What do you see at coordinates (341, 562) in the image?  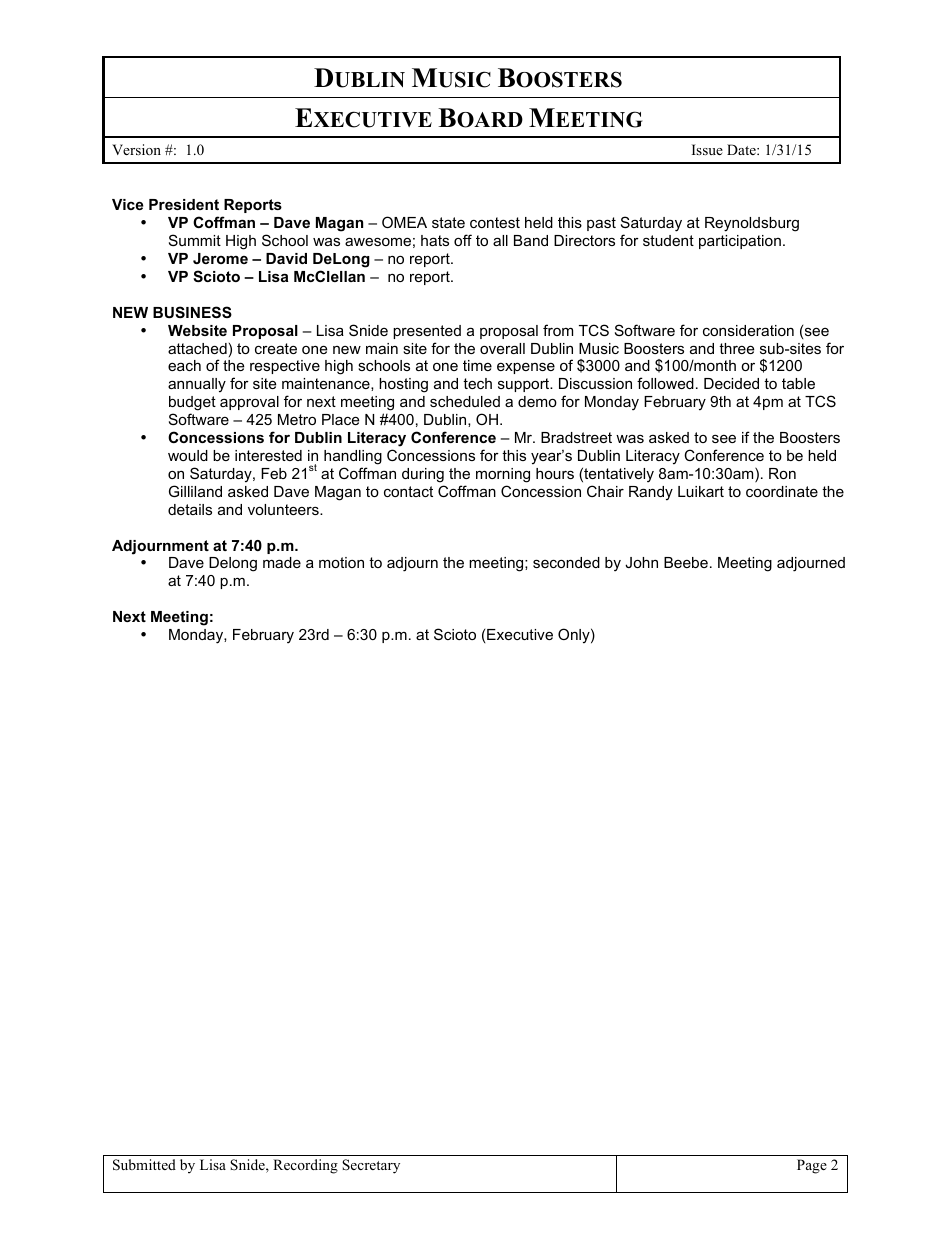 I see `motion` at bounding box center [341, 562].
